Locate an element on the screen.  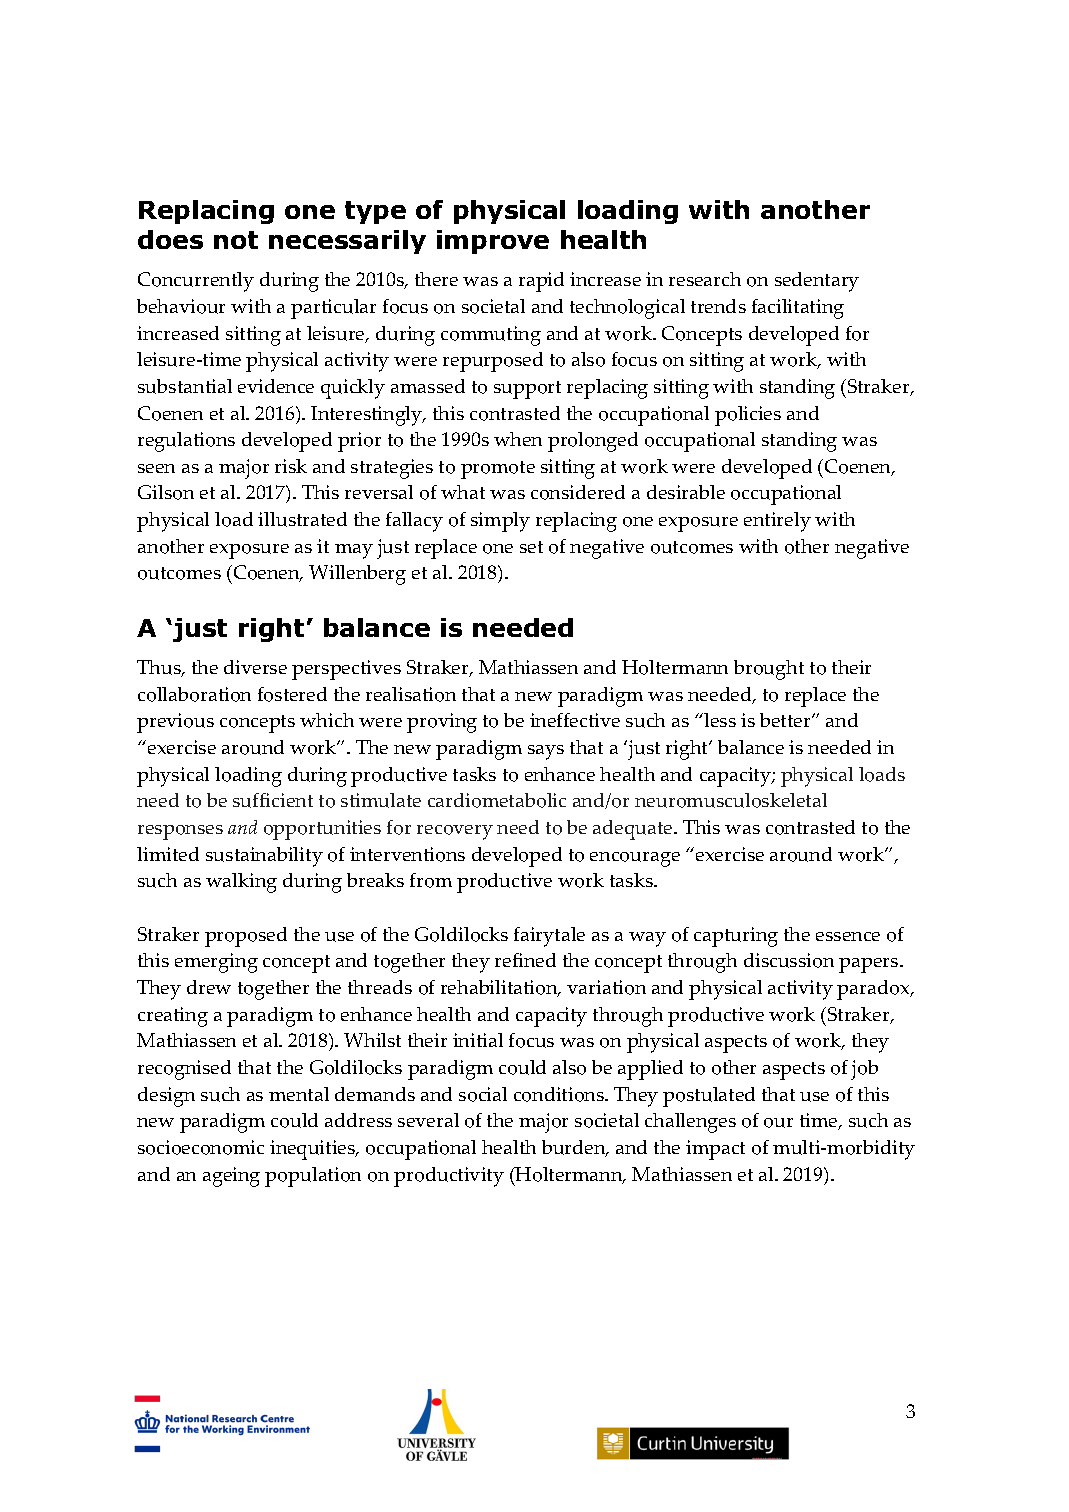
socioeconomic is located at coordinates (201, 1147).
